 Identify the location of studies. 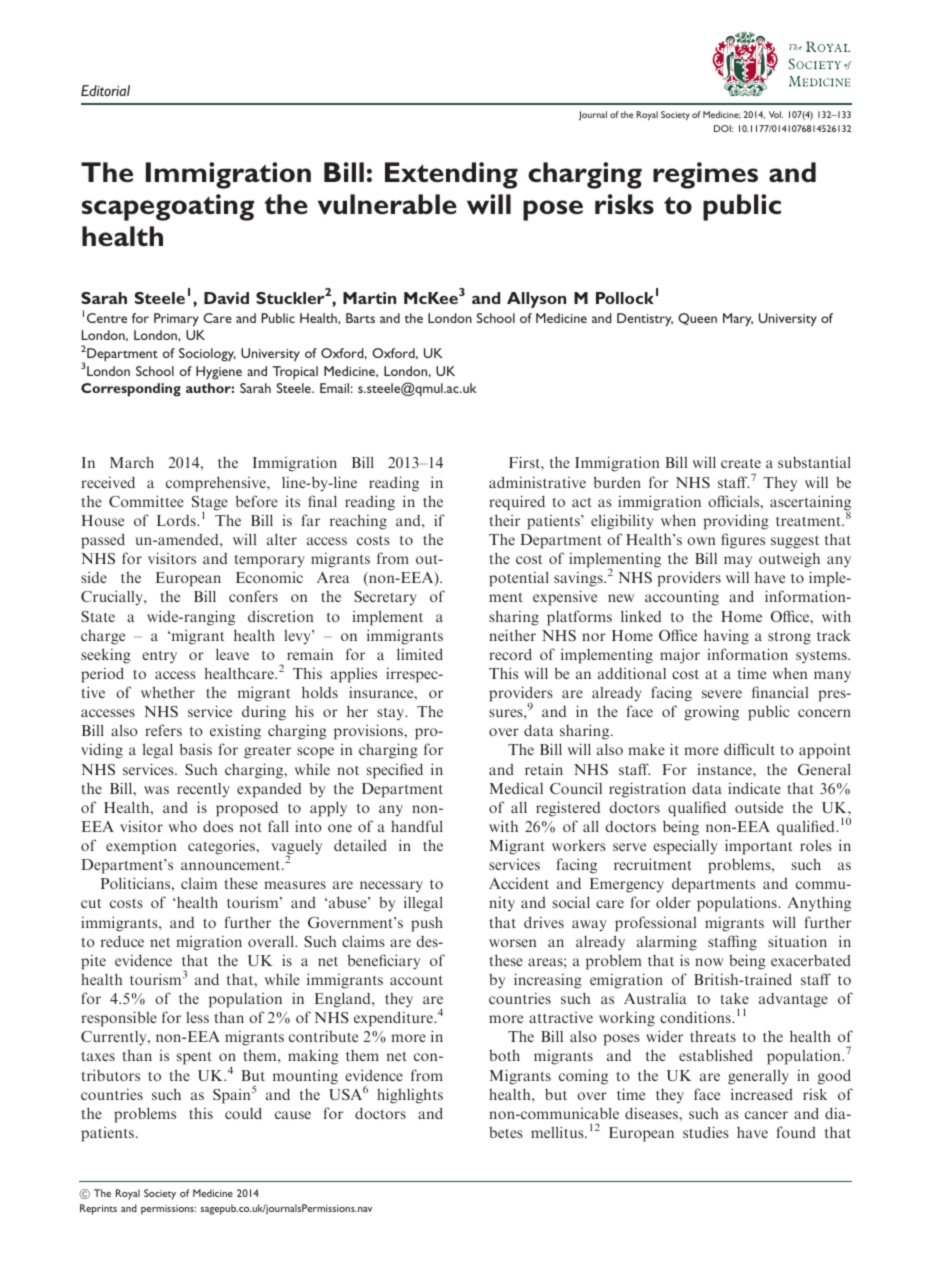
(706, 1132).
